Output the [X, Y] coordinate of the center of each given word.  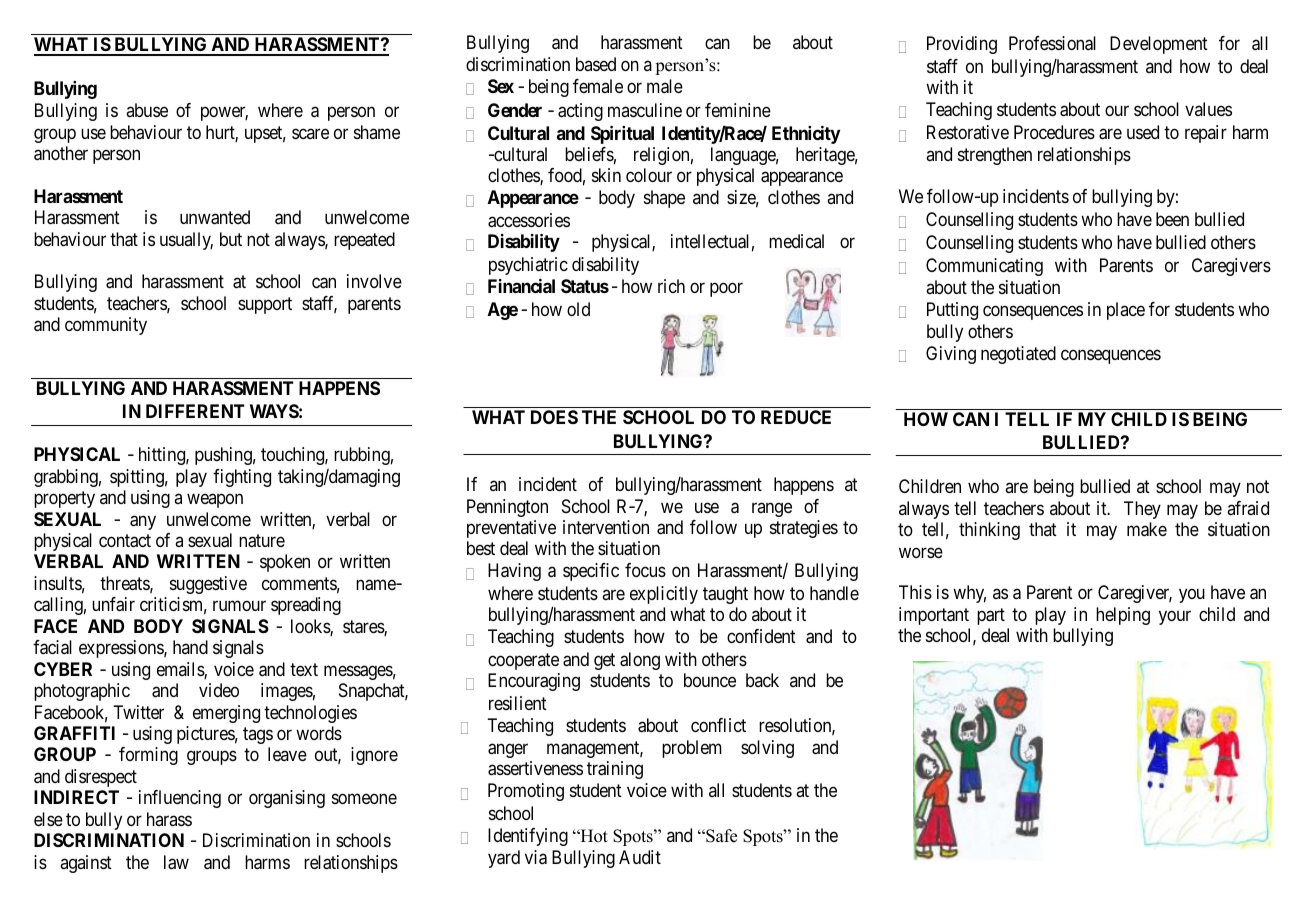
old [578, 309]
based [596, 64]
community [106, 326]
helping [1123, 616]
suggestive [208, 585]
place [1126, 311]
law [176, 862]
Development [1159, 45]
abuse [147, 110]
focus [645, 570]
